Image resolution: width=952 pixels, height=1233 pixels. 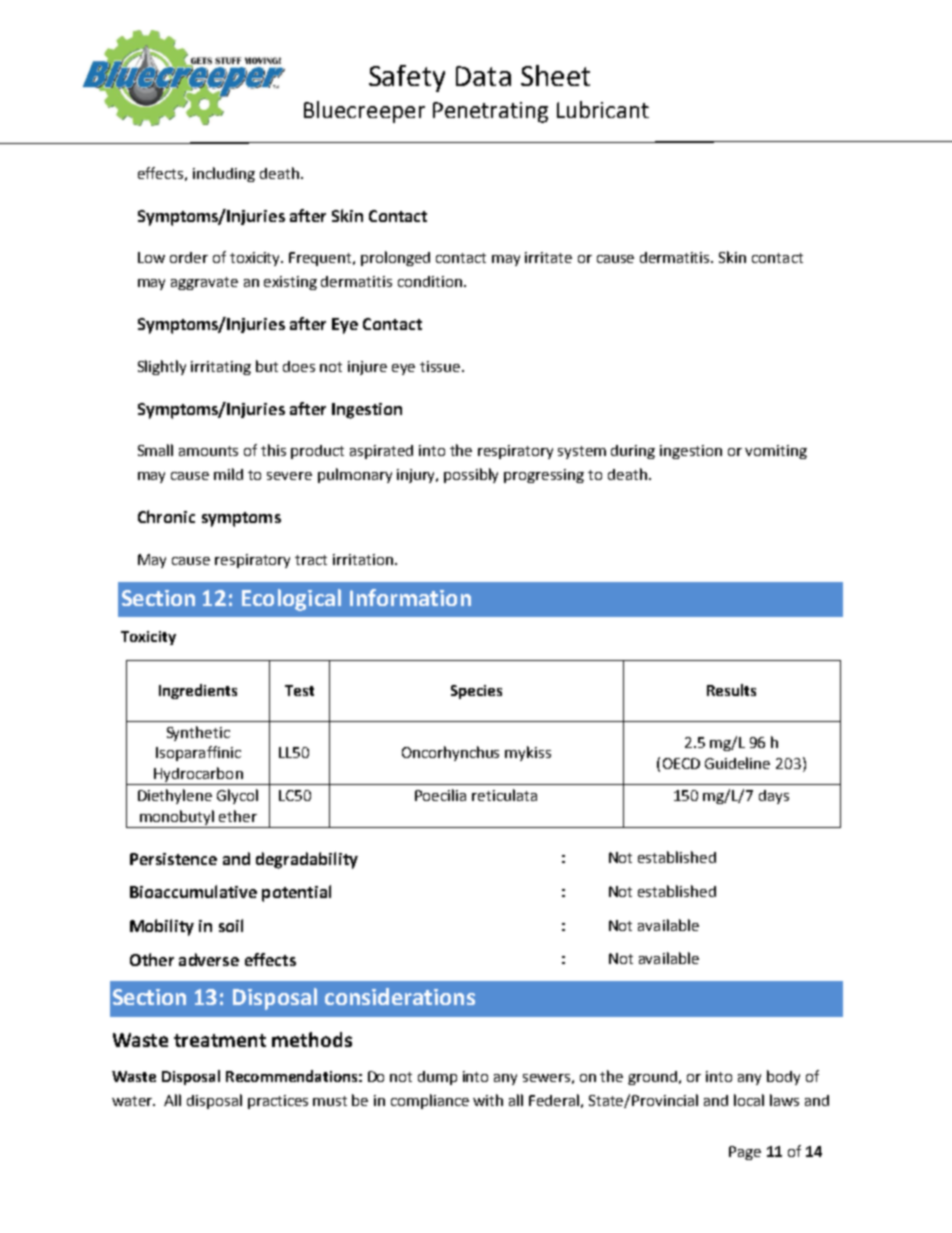 I want to click on Lubricant, so click(x=603, y=109).
